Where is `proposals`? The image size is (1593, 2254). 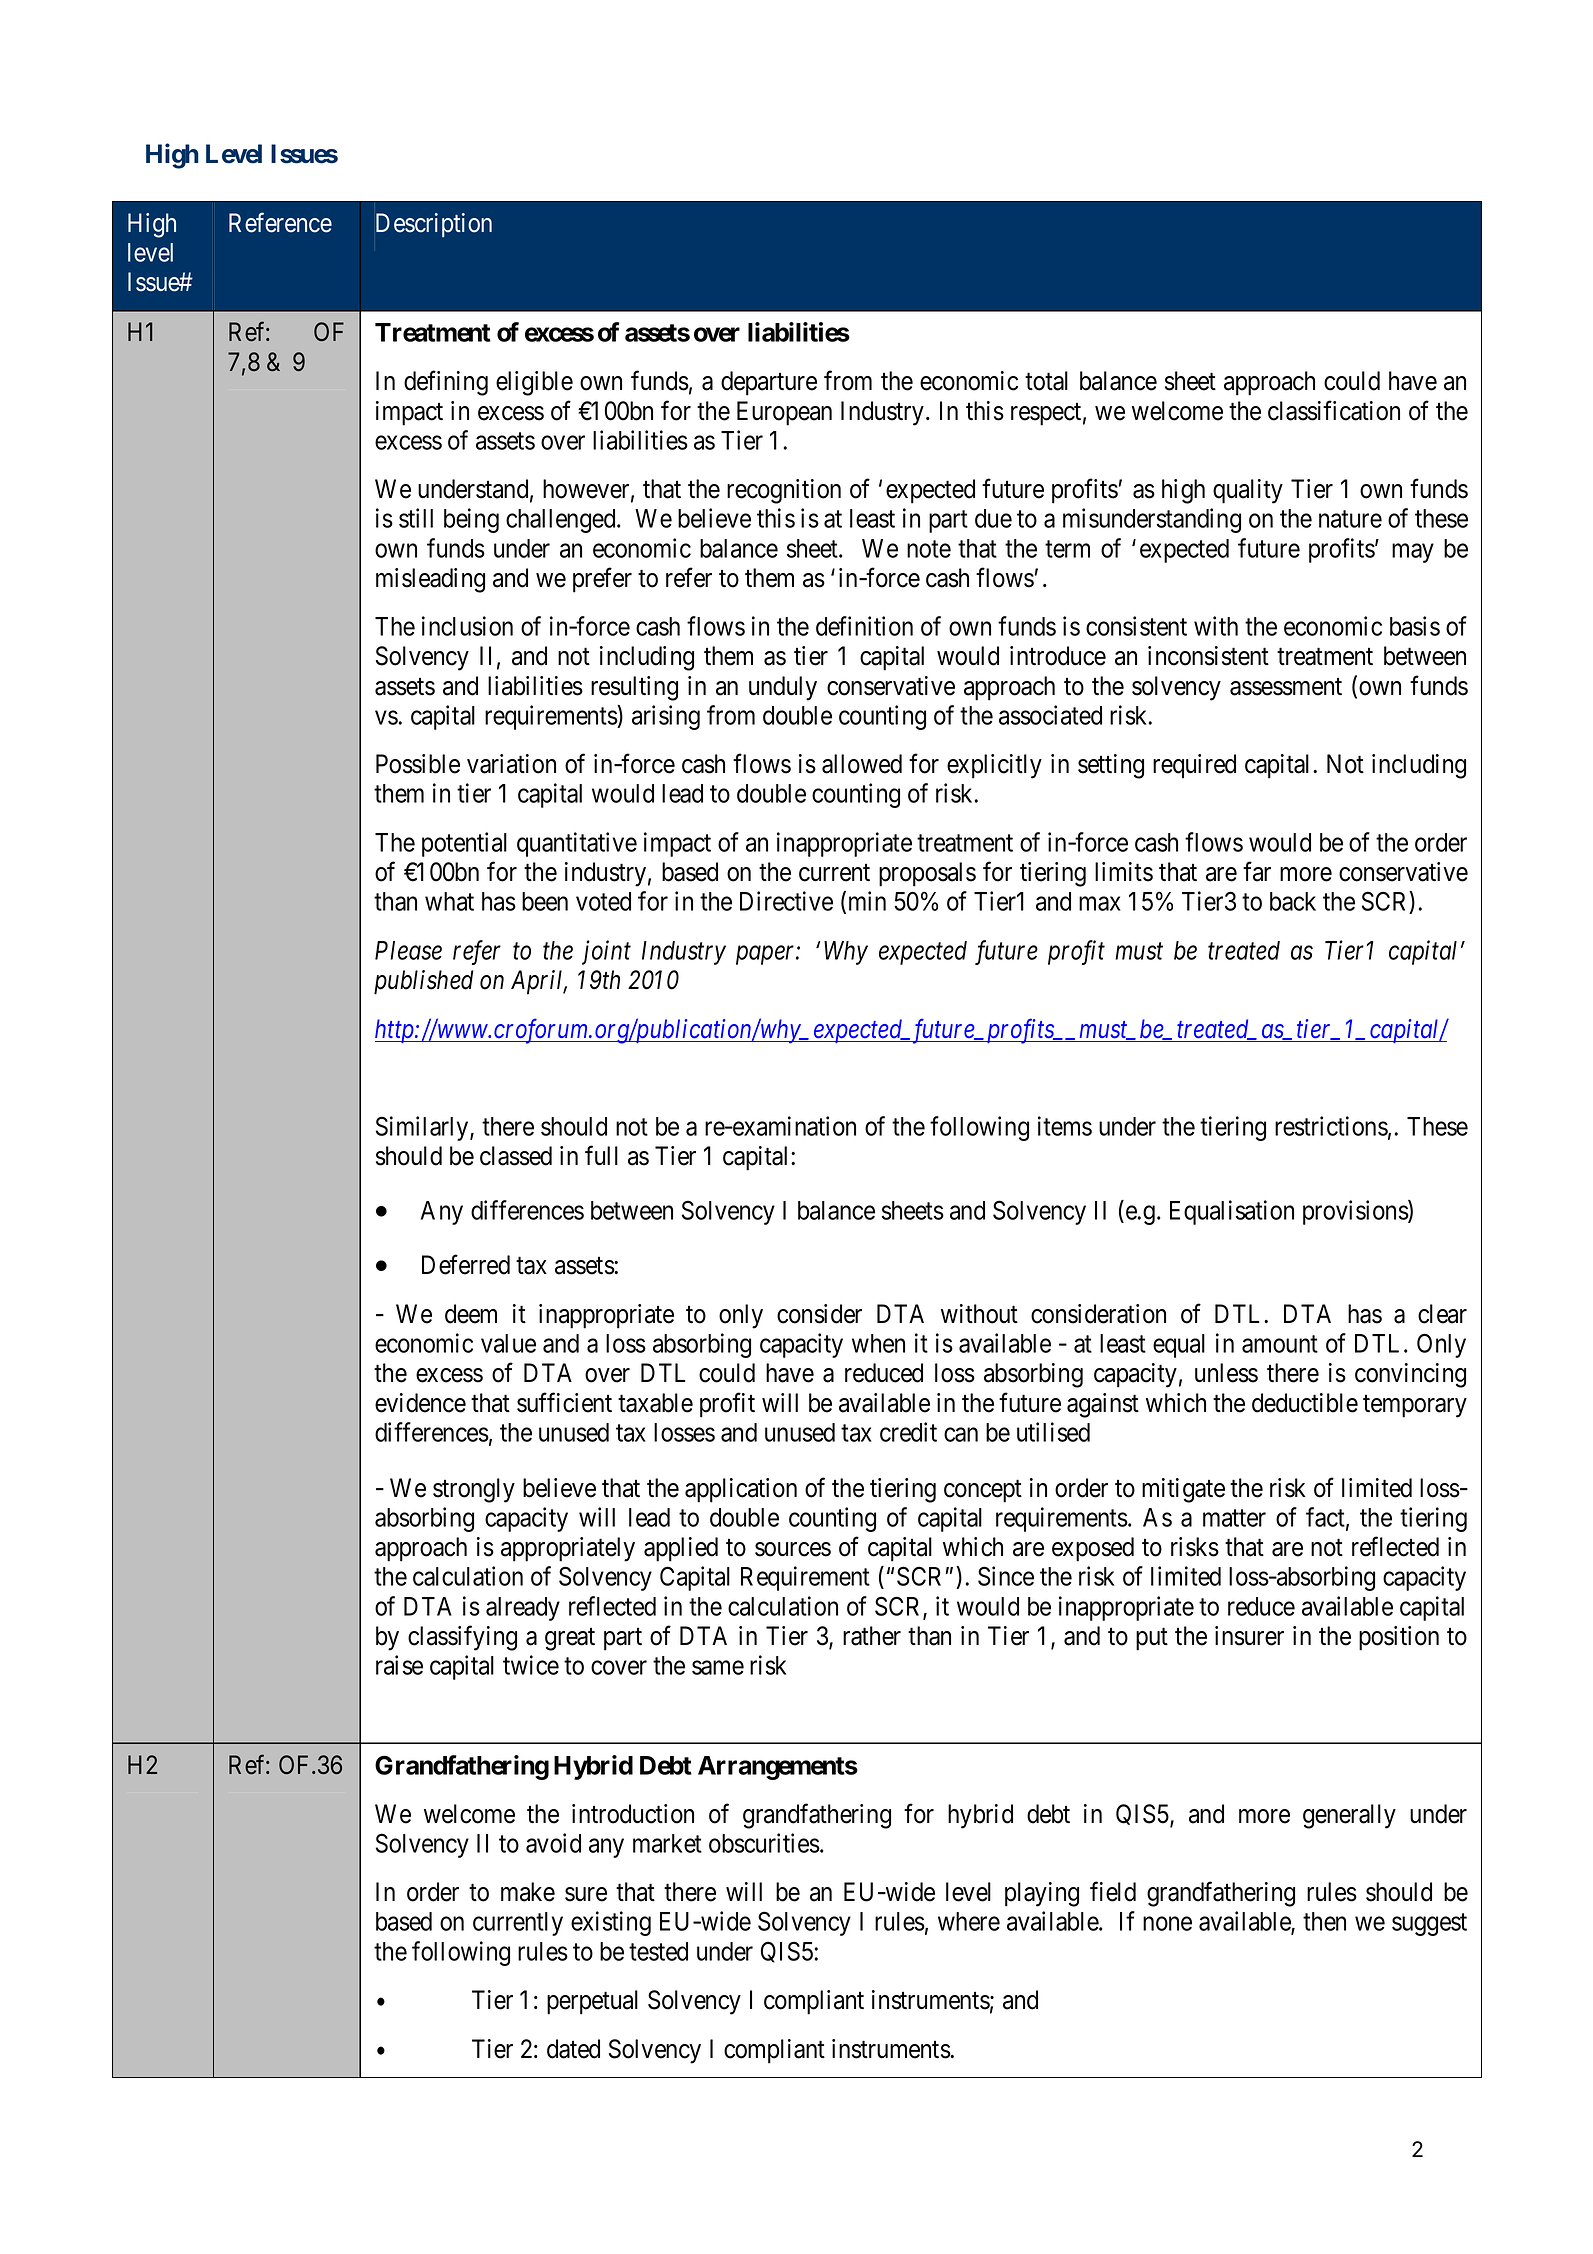 proposals is located at coordinates (927, 874).
